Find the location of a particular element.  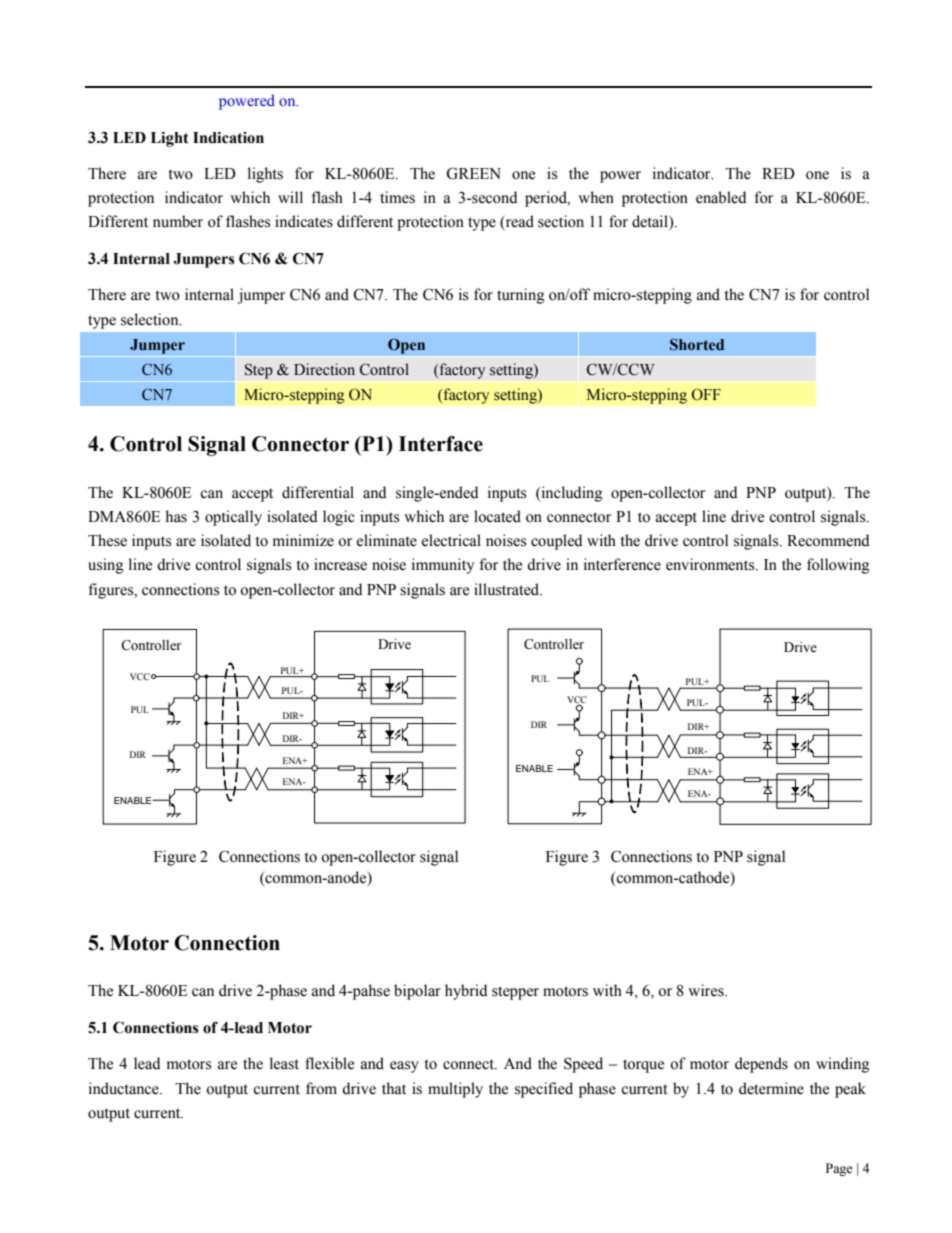

Interface is located at coordinates (441, 444).
